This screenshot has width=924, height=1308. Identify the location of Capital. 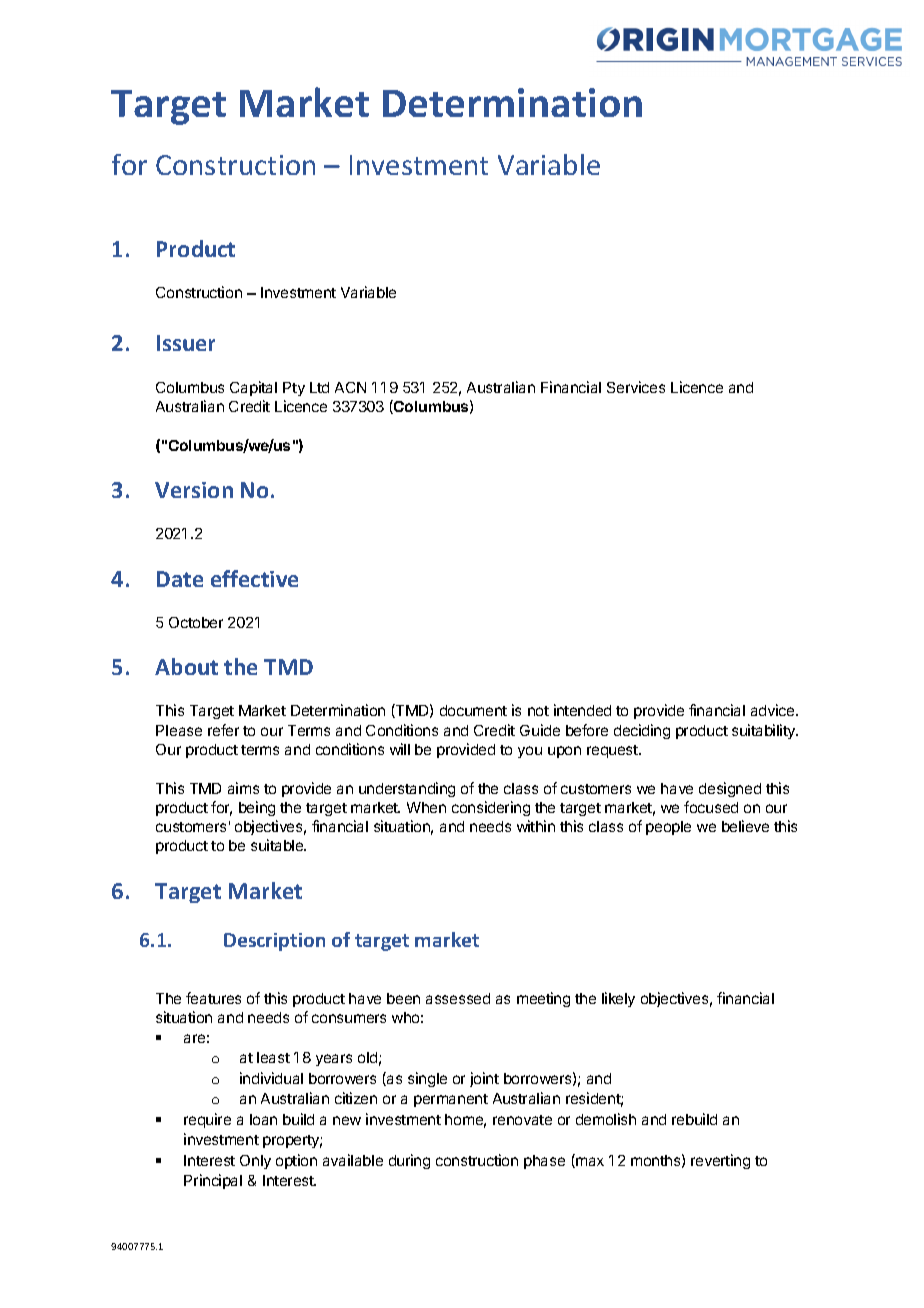
(253, 388).
